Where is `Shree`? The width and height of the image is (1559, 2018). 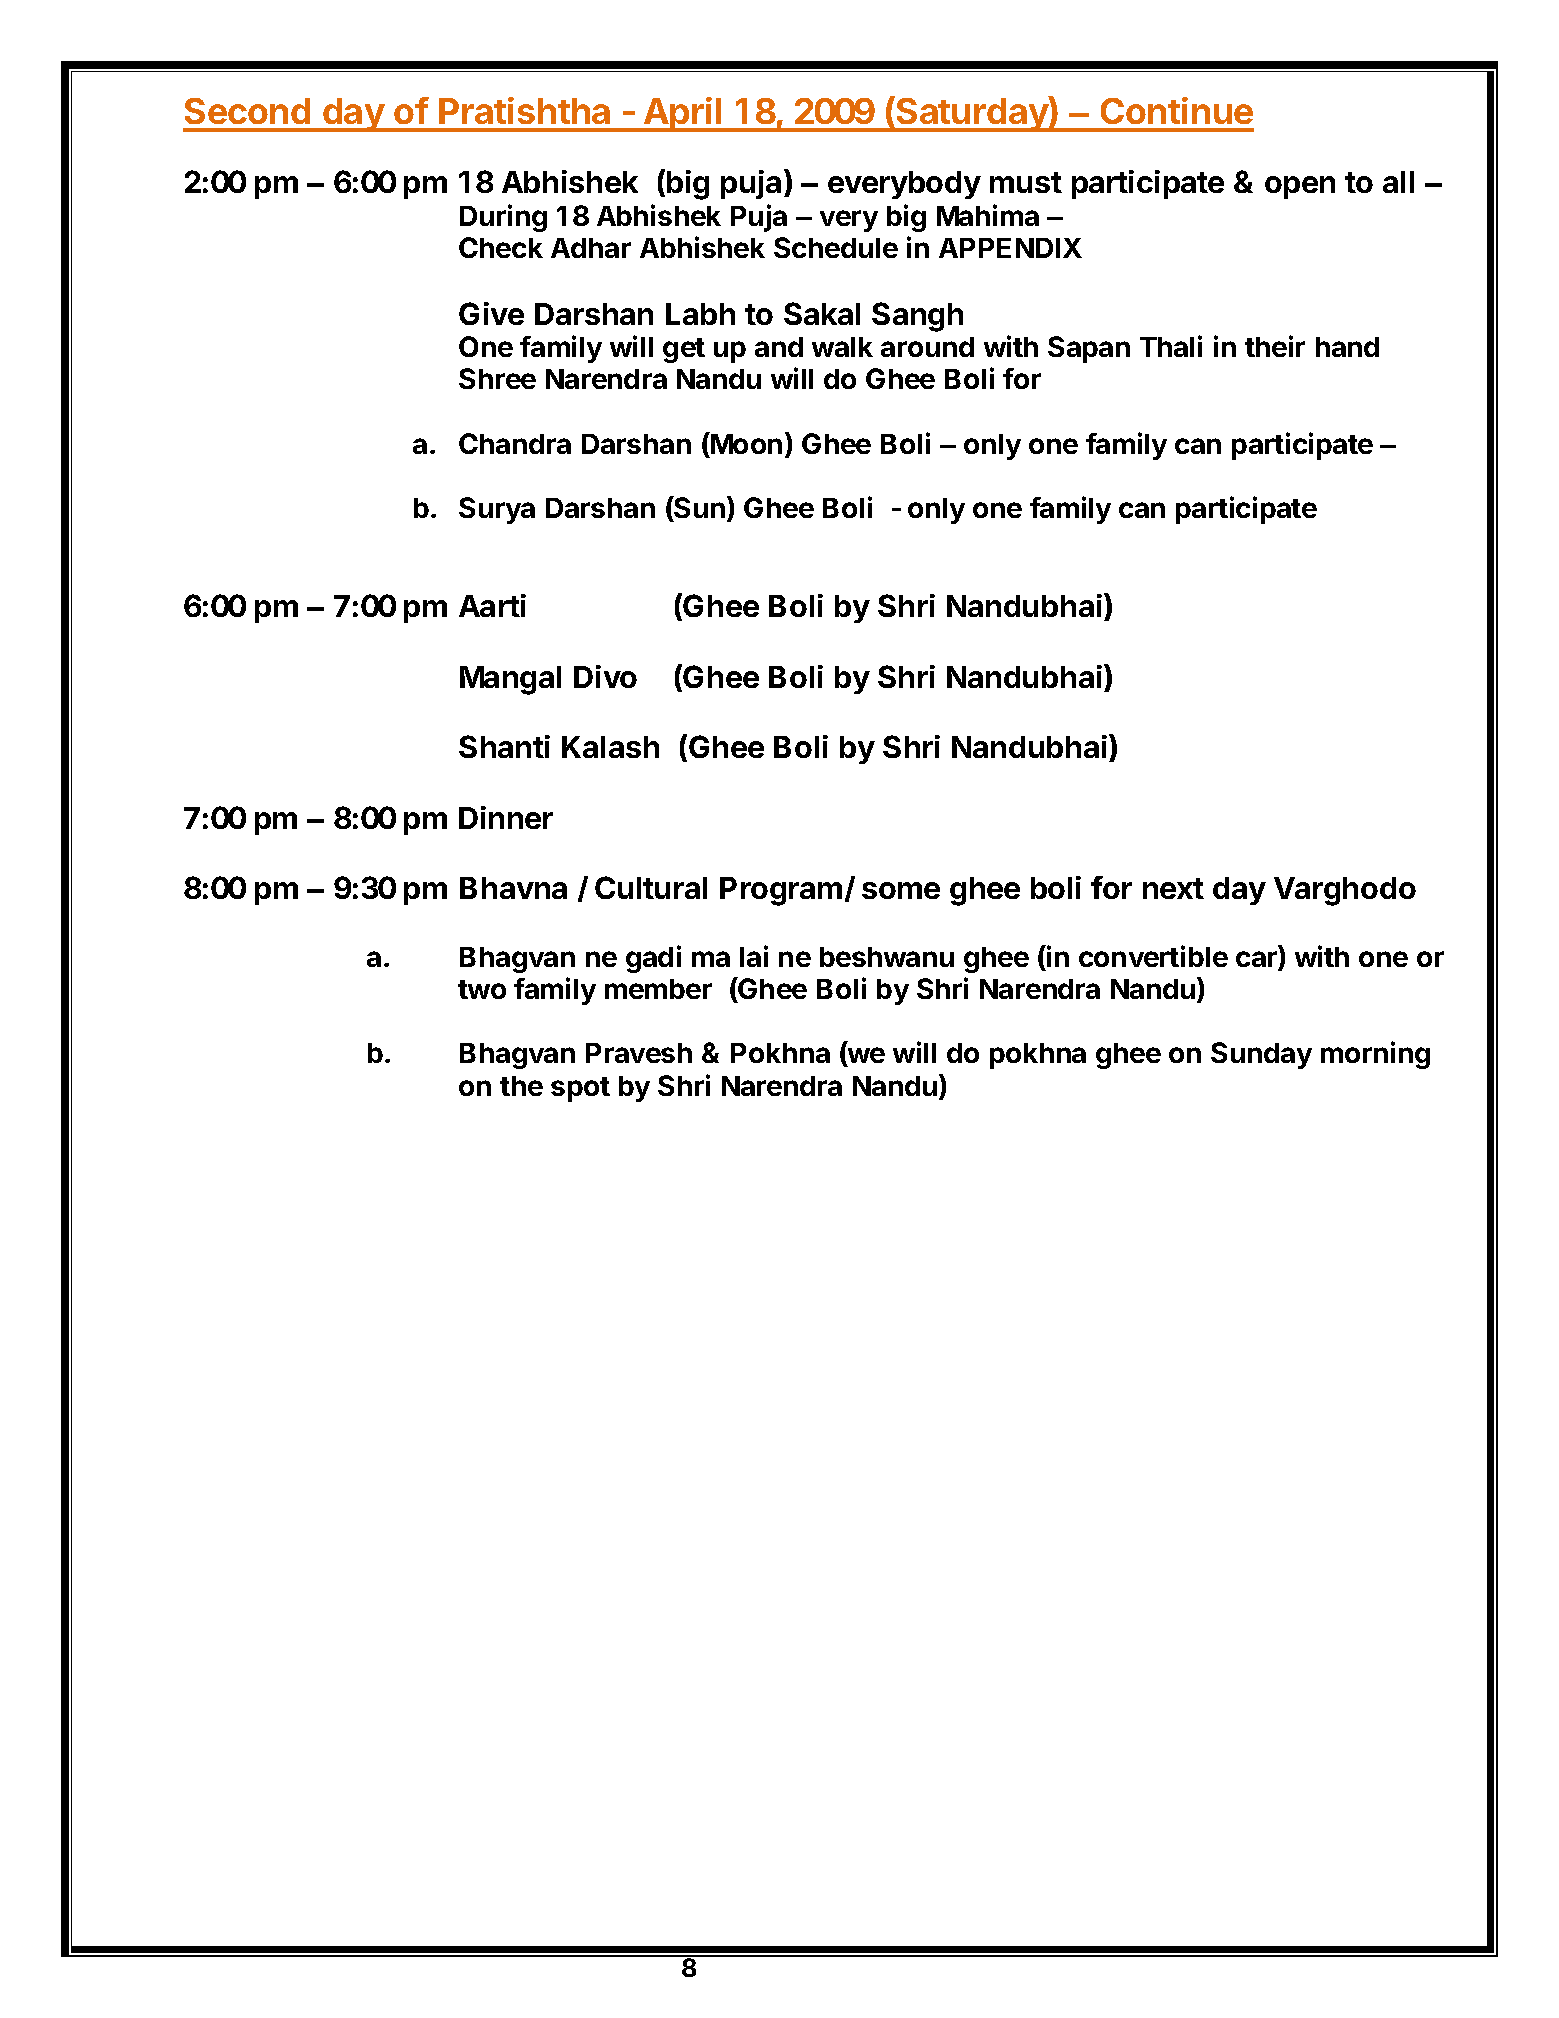
Shree is located at coordinates (497, 378).
